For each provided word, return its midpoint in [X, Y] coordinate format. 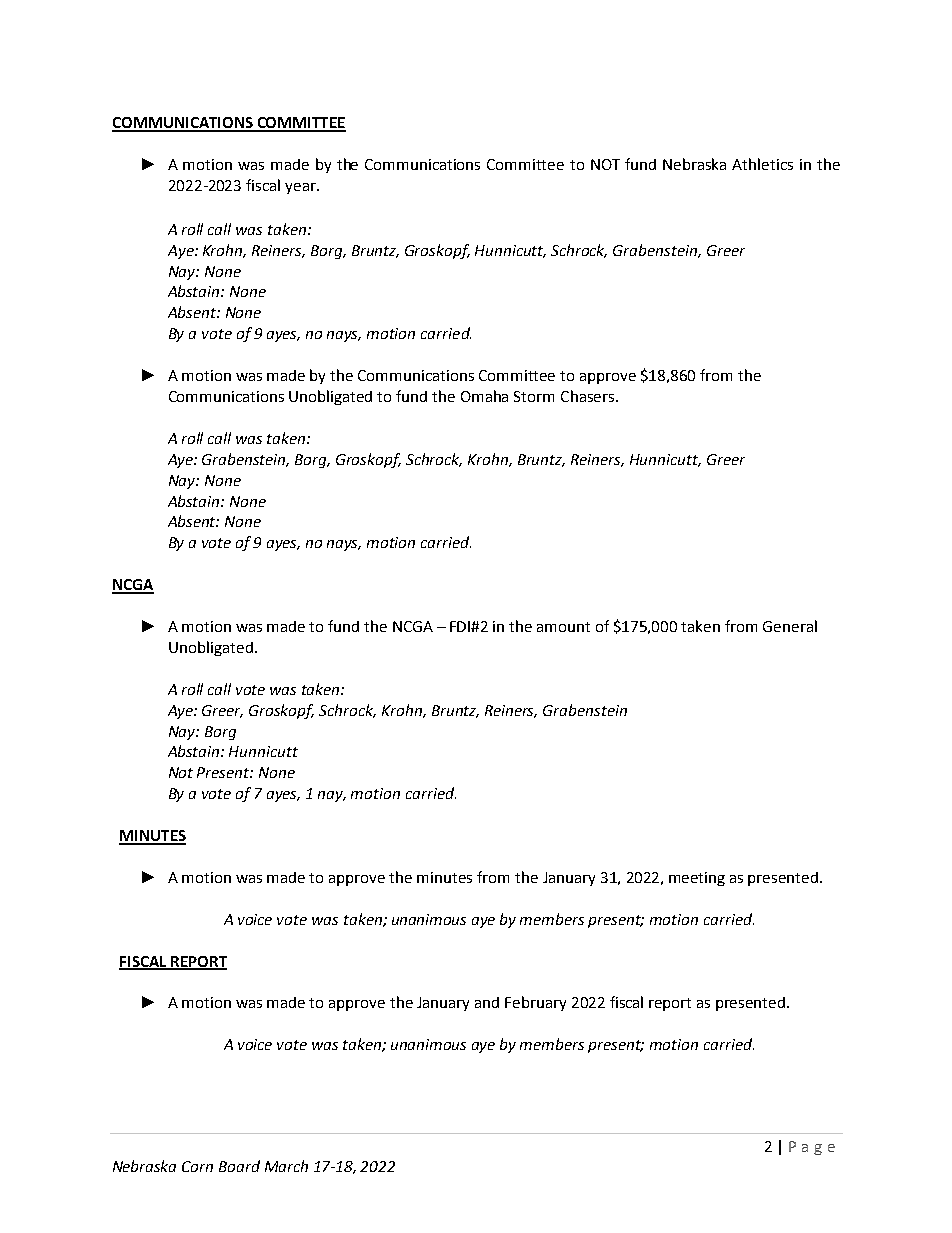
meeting [697, 879]
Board [239, 1166]
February [535, 1003]
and [487, 1002]
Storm [534, 396]
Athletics [762, 164]
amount [563, 627]
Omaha [484, 396]
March [286, 1166]
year [301, 188]
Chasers [587, 396]
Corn [197, 1166]
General [790, 626]
